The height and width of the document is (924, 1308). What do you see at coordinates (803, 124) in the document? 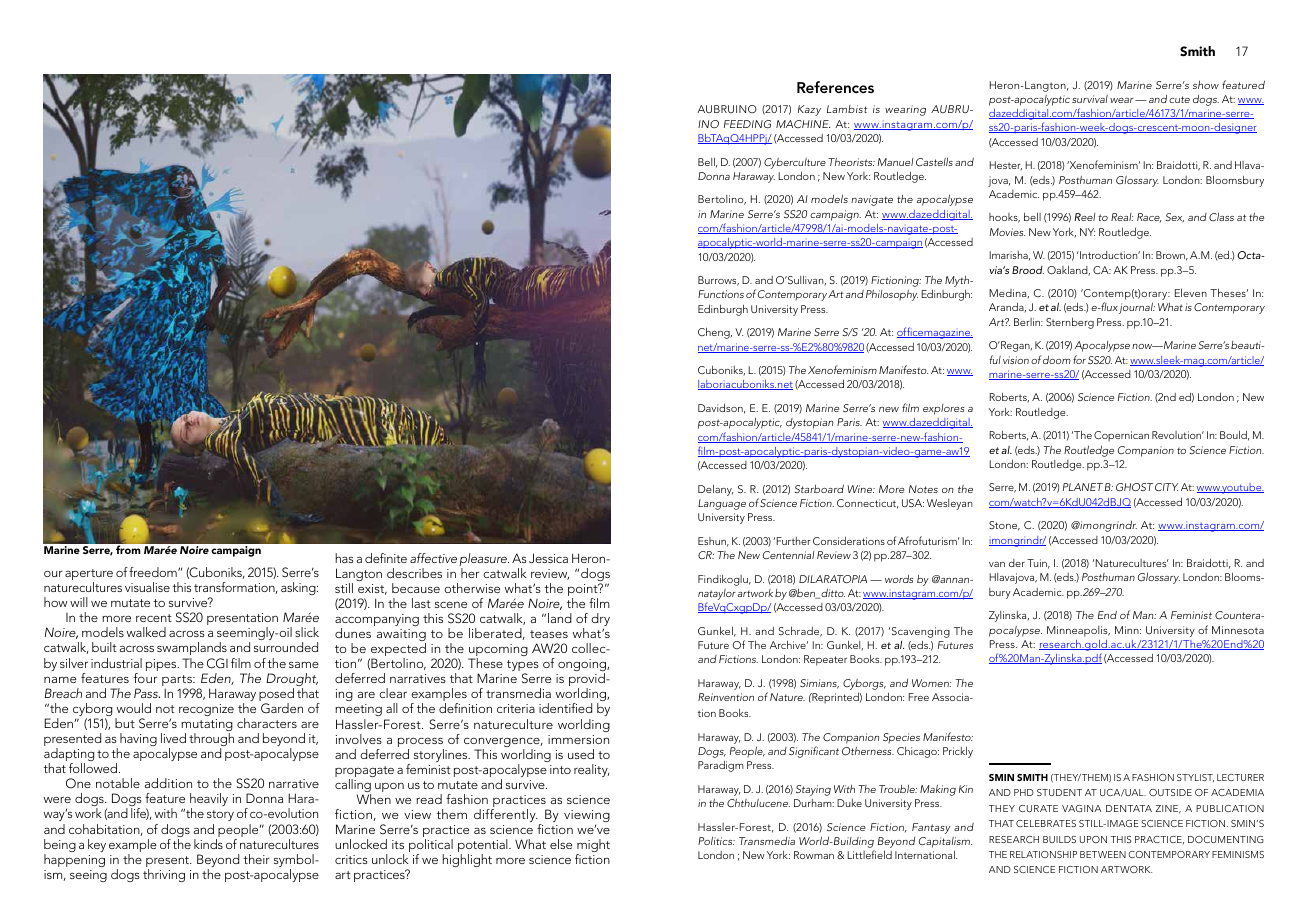
I see `MACHINE` at bounding box center [803, 124].
